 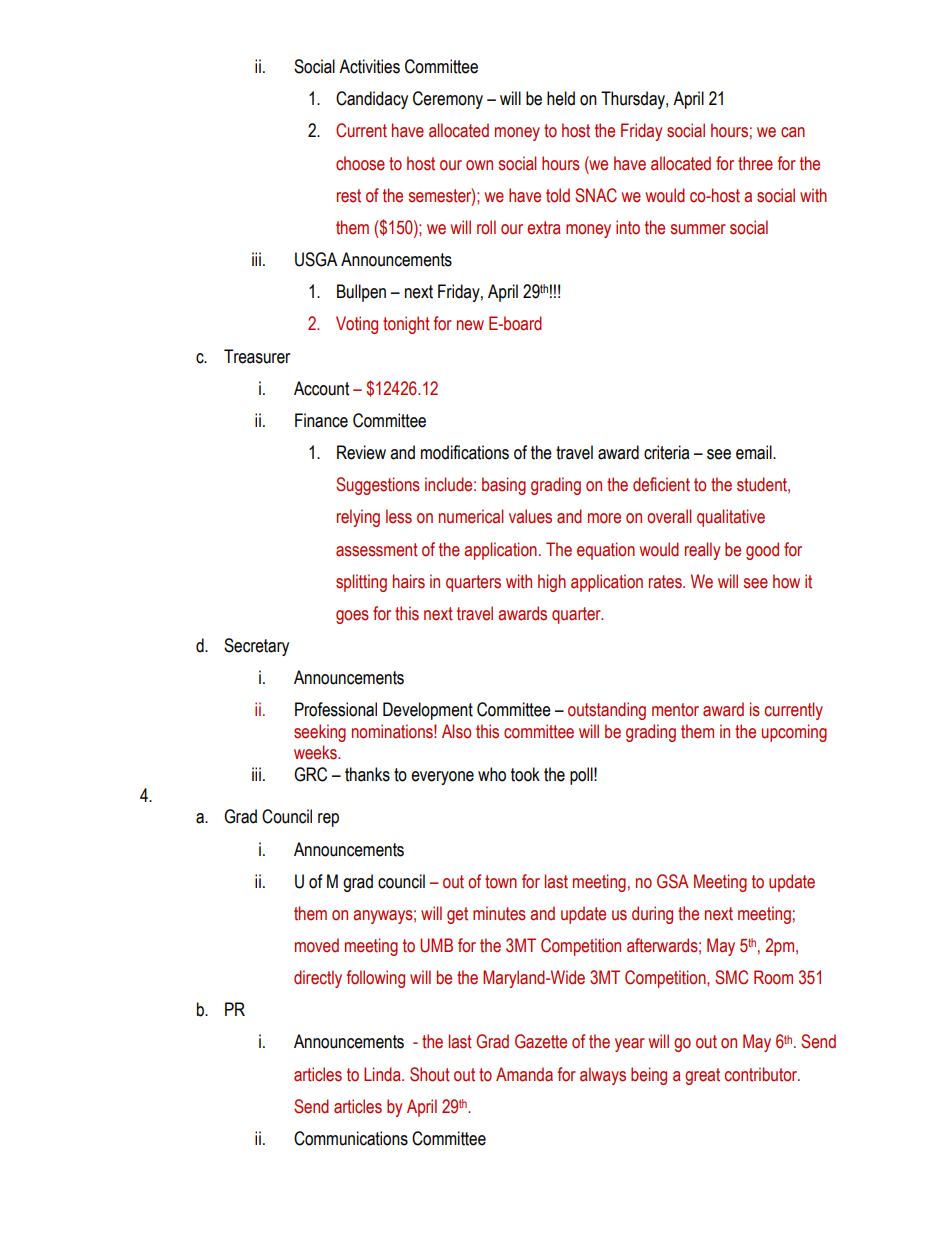 I want to click on Communications, so click(x=351, y=1138).
